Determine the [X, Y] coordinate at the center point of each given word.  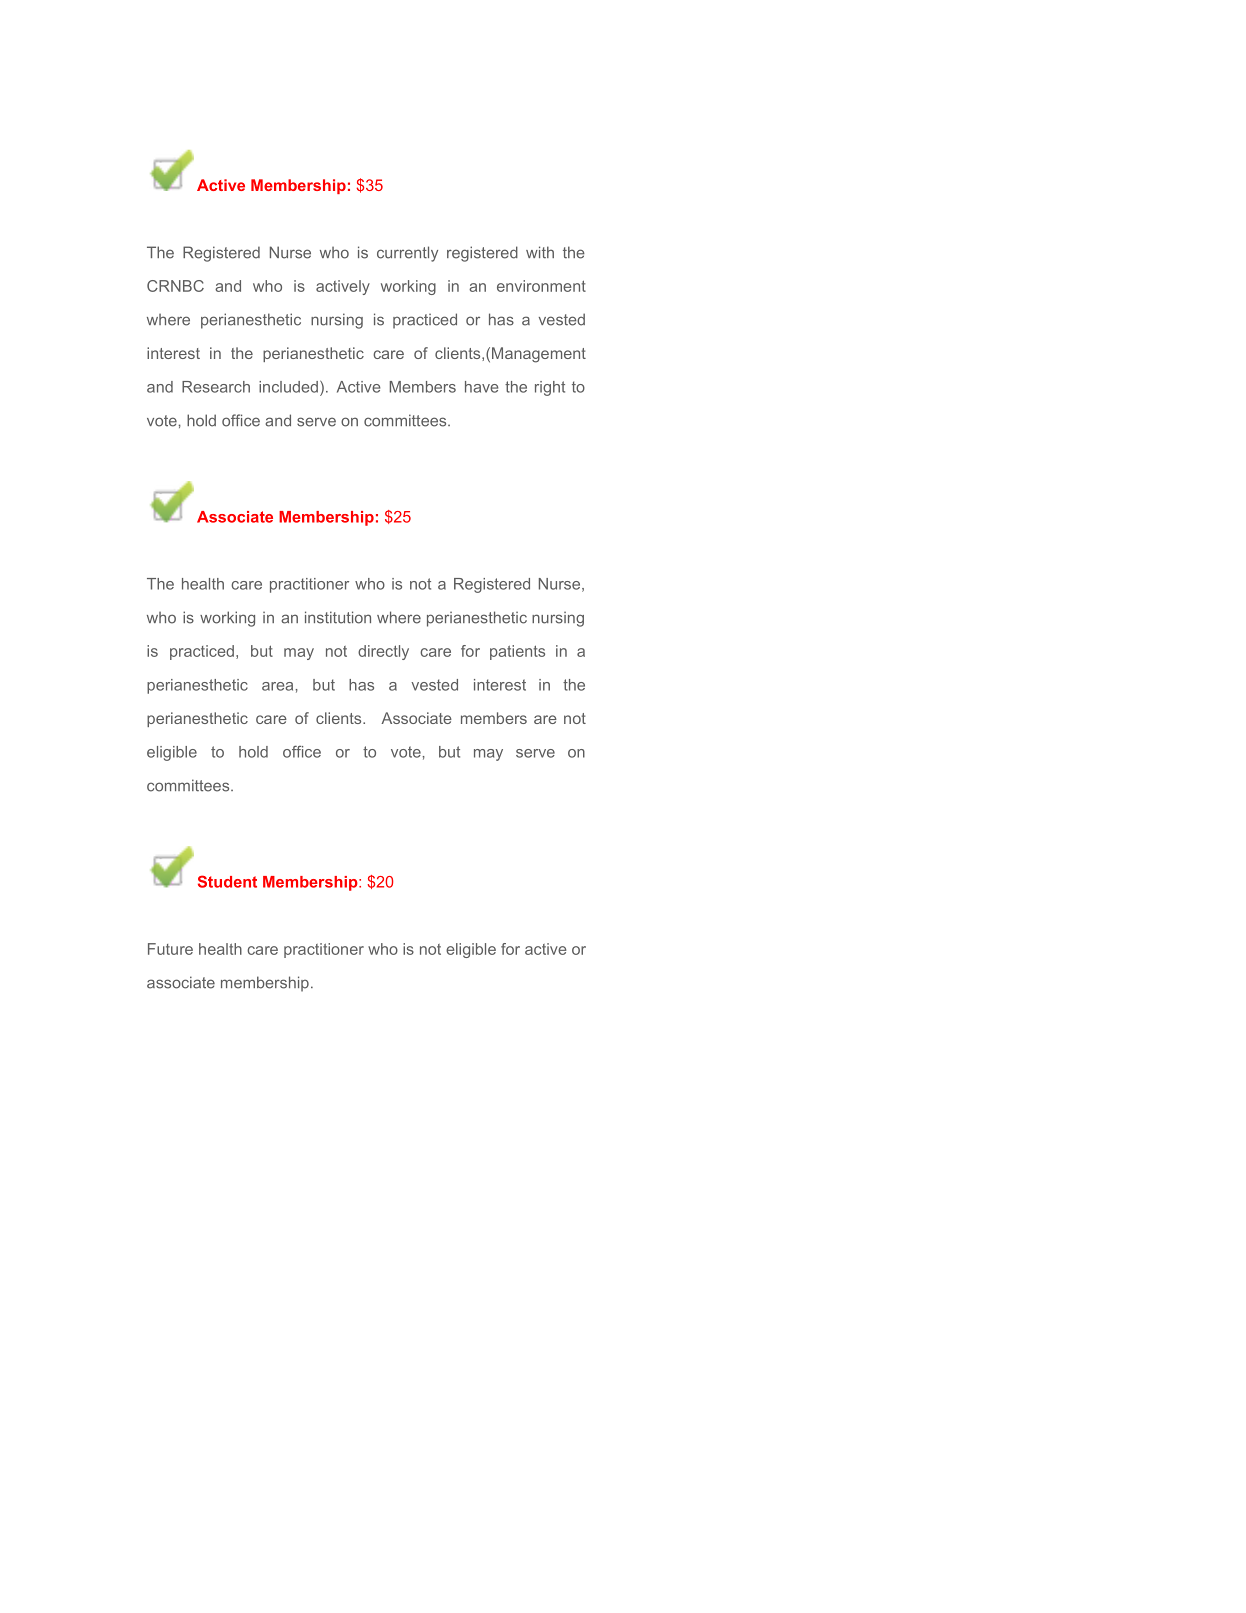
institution [338, 617]
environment [541, 286]
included [288, 387]
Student [227, 881]
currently [407, 254]
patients [517, 652]
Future [170, 949]
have [482, 387]
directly [383, 652]
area [277, 686]
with [540, 252]
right [550, 388]
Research [216, 387]
